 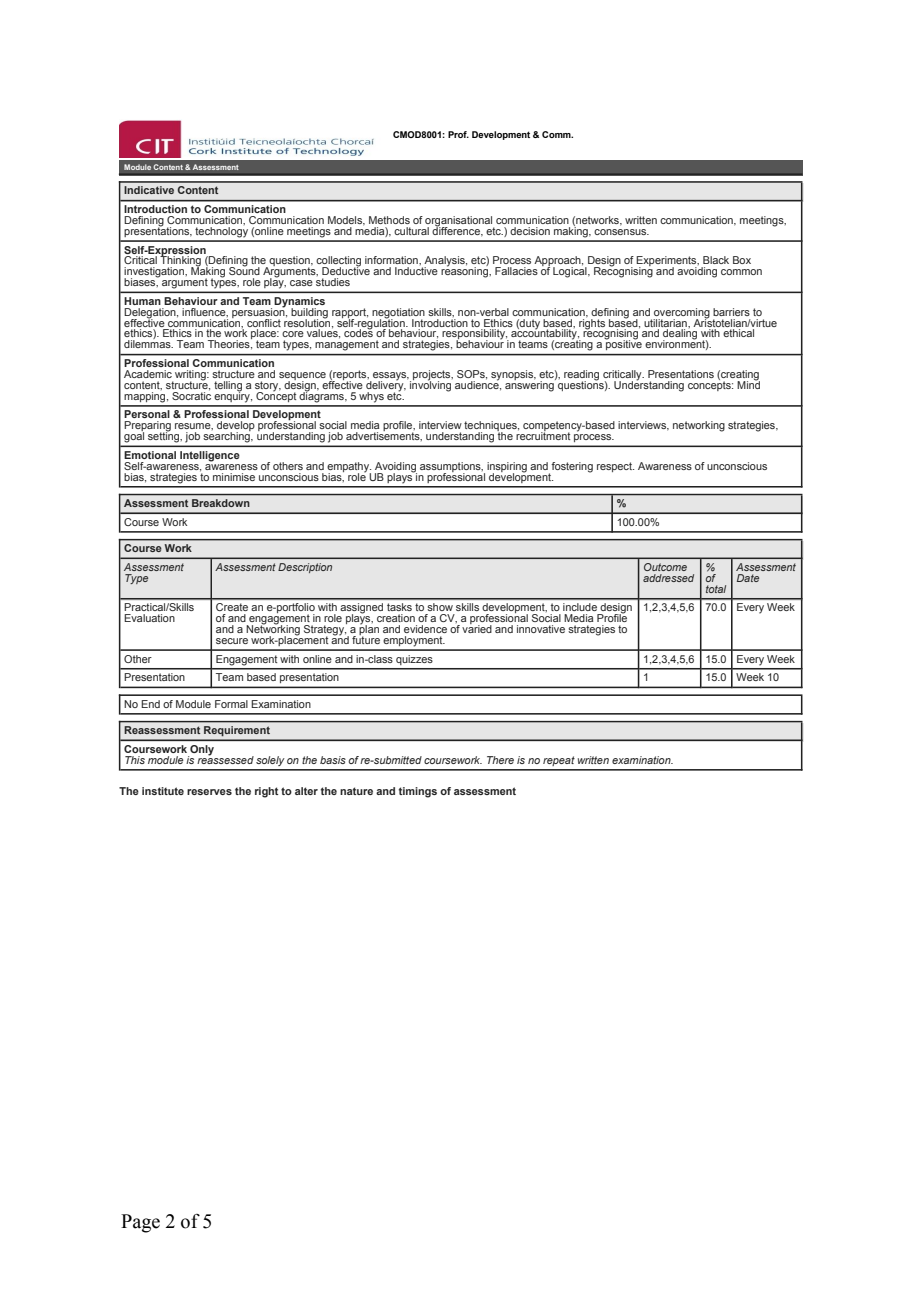 I want to click on assumptions, so click(x=451, y=468).
